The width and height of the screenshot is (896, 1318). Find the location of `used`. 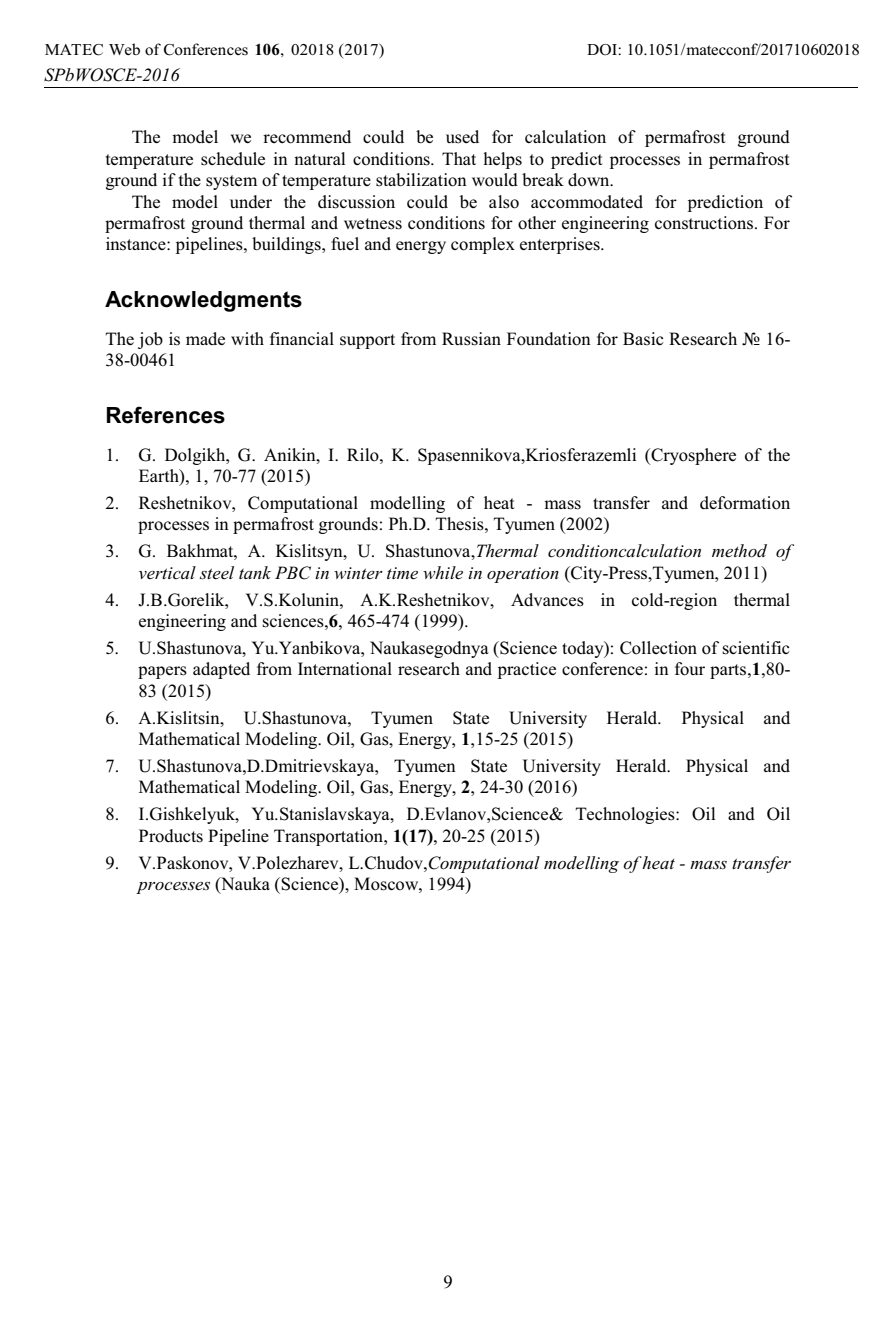

used is located at coordinates (462, 137).
